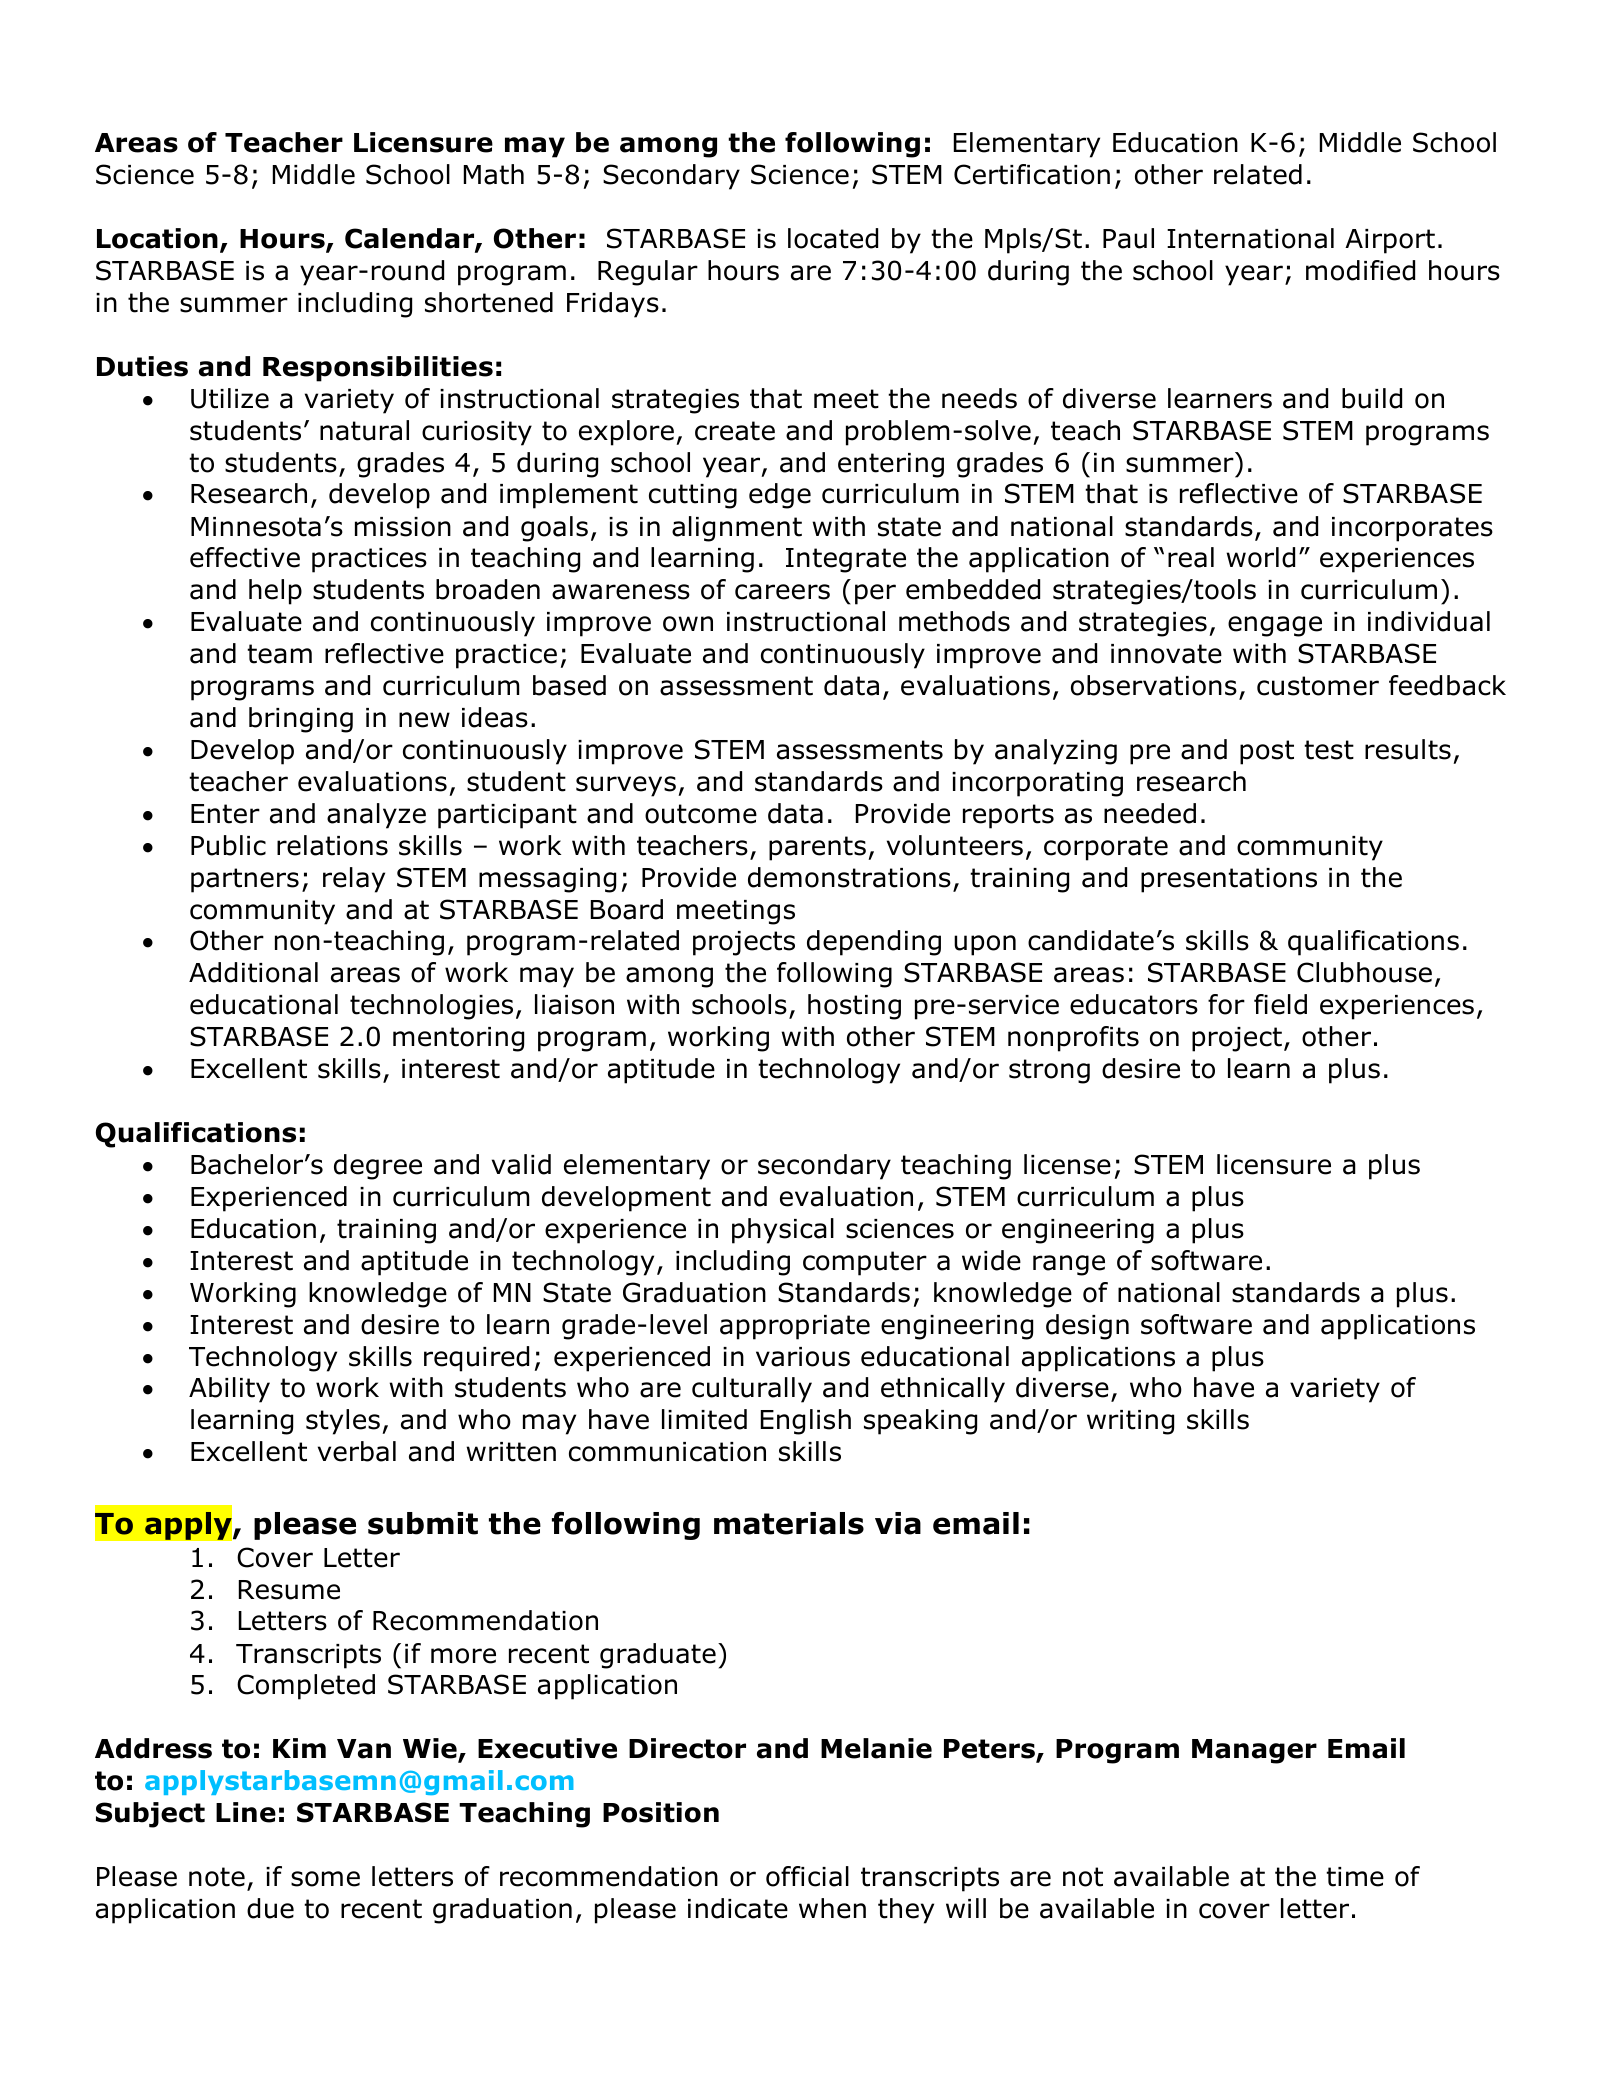 This document has height=2080, width=1607. I want to click on team, so click(279, 654).
